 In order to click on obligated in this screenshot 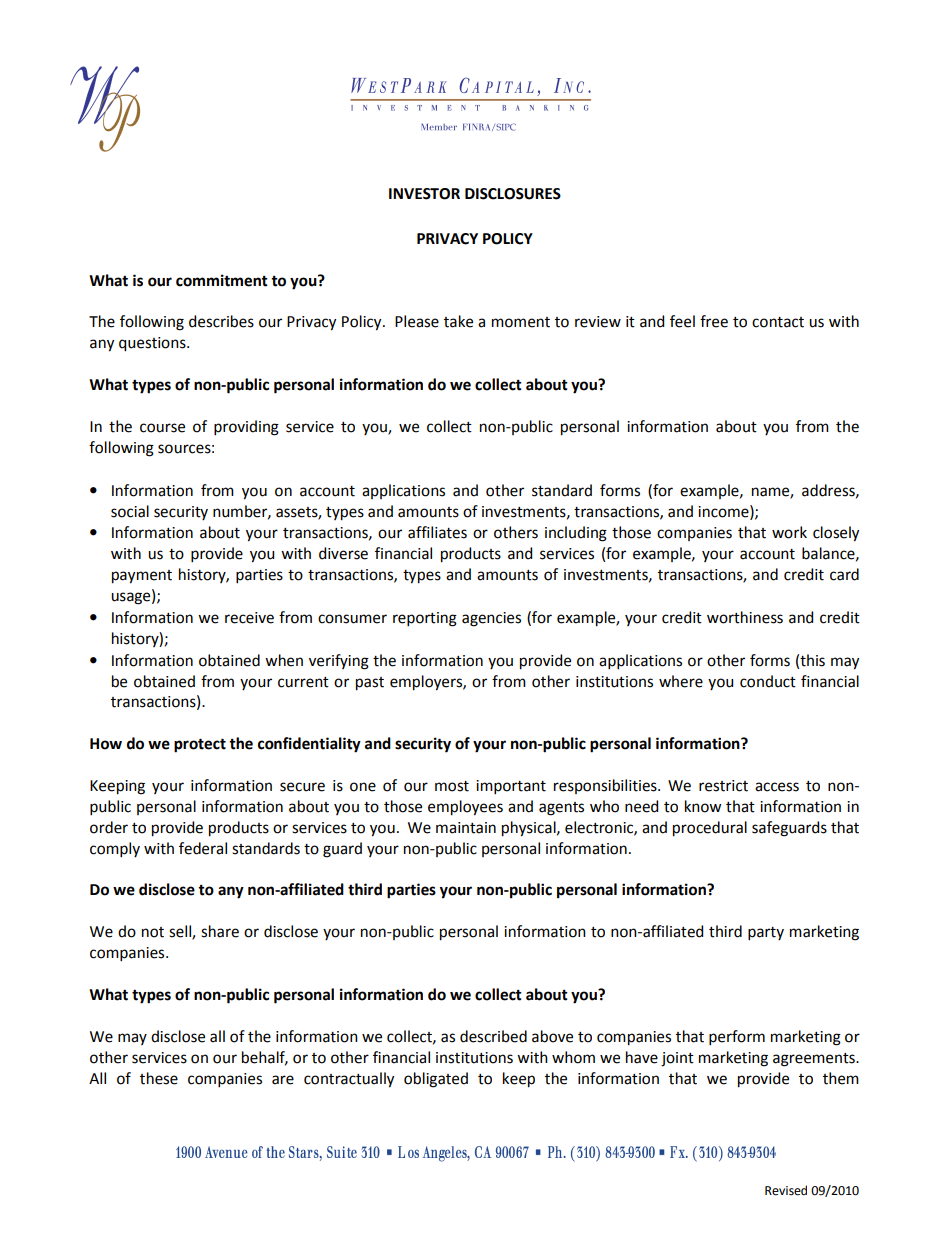, I will do `click(436, 1080)`.
